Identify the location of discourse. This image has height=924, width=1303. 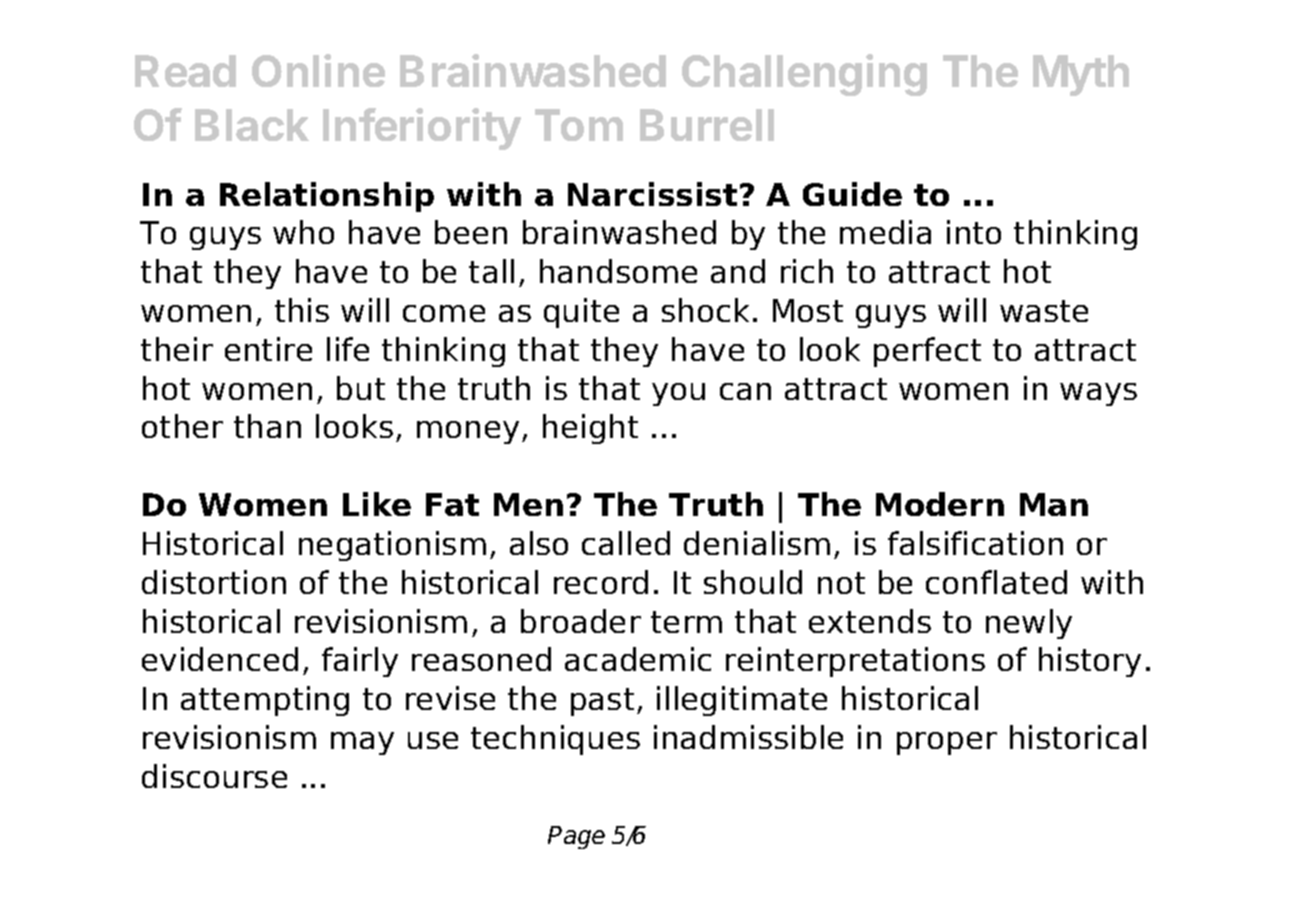
(214, 776).
